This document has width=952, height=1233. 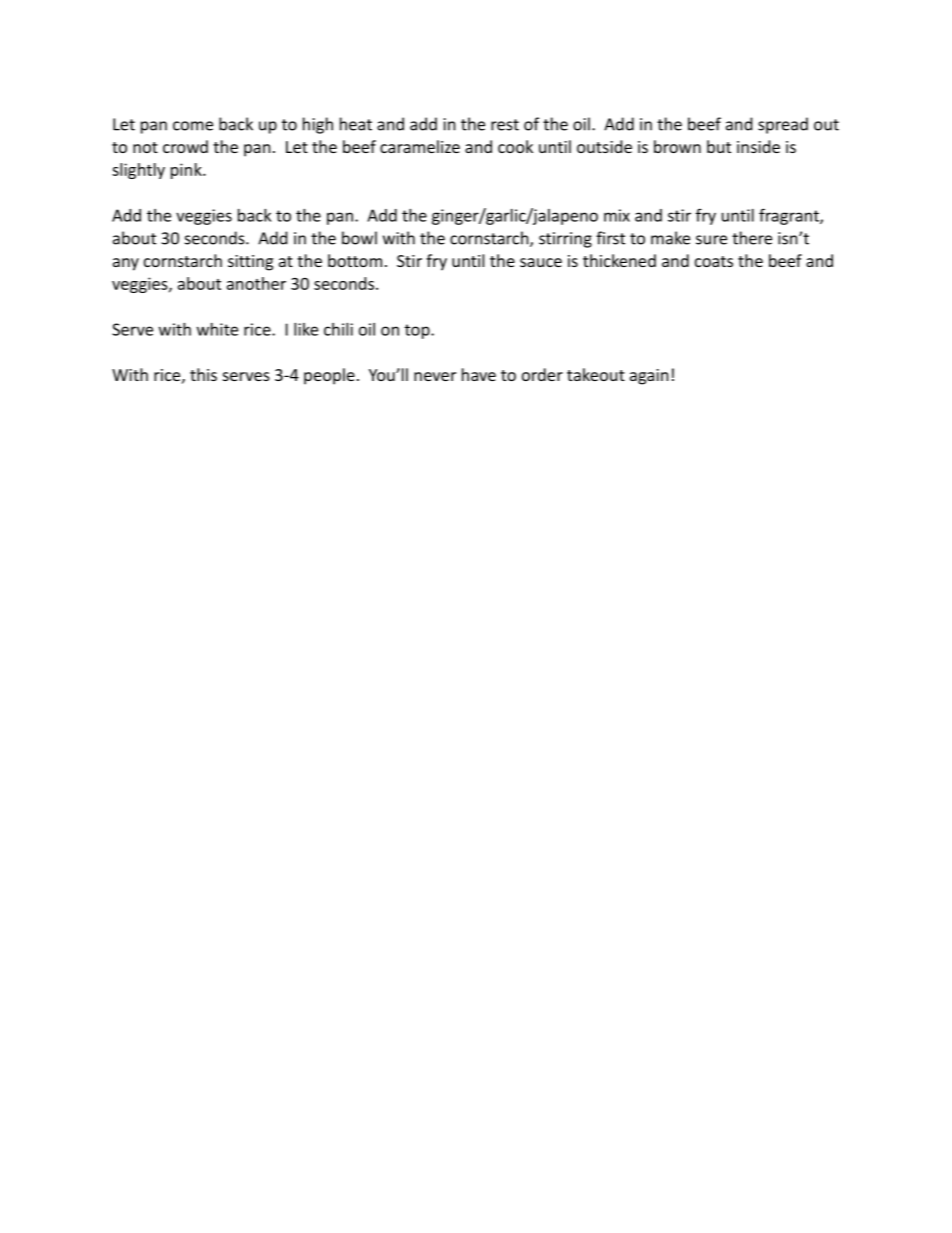 What do you see at coordinates (719, 146) in the document?
I see `but` at bounding box center [719, 146].
